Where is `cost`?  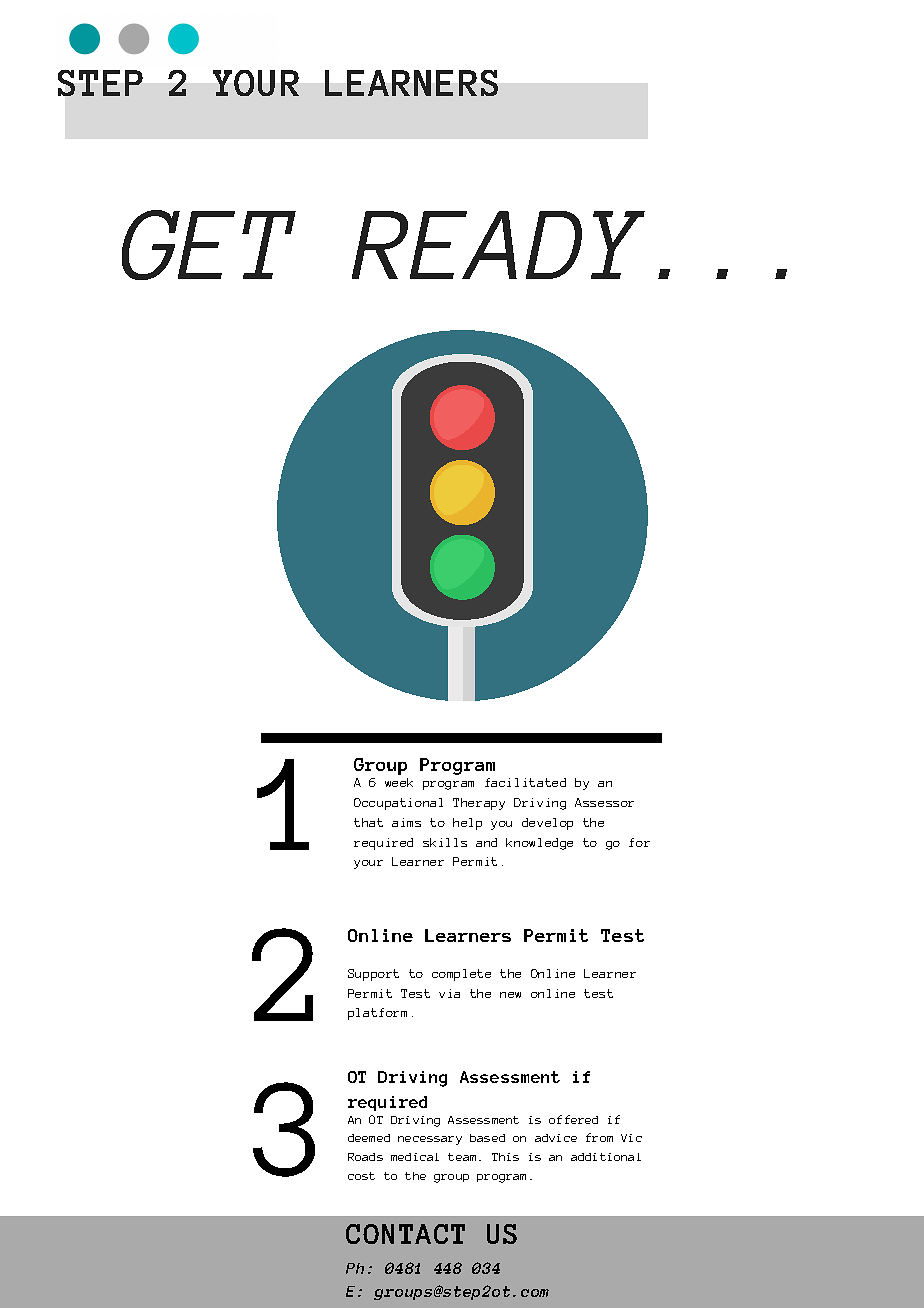
cost is located at coordinates (361, 1176).
